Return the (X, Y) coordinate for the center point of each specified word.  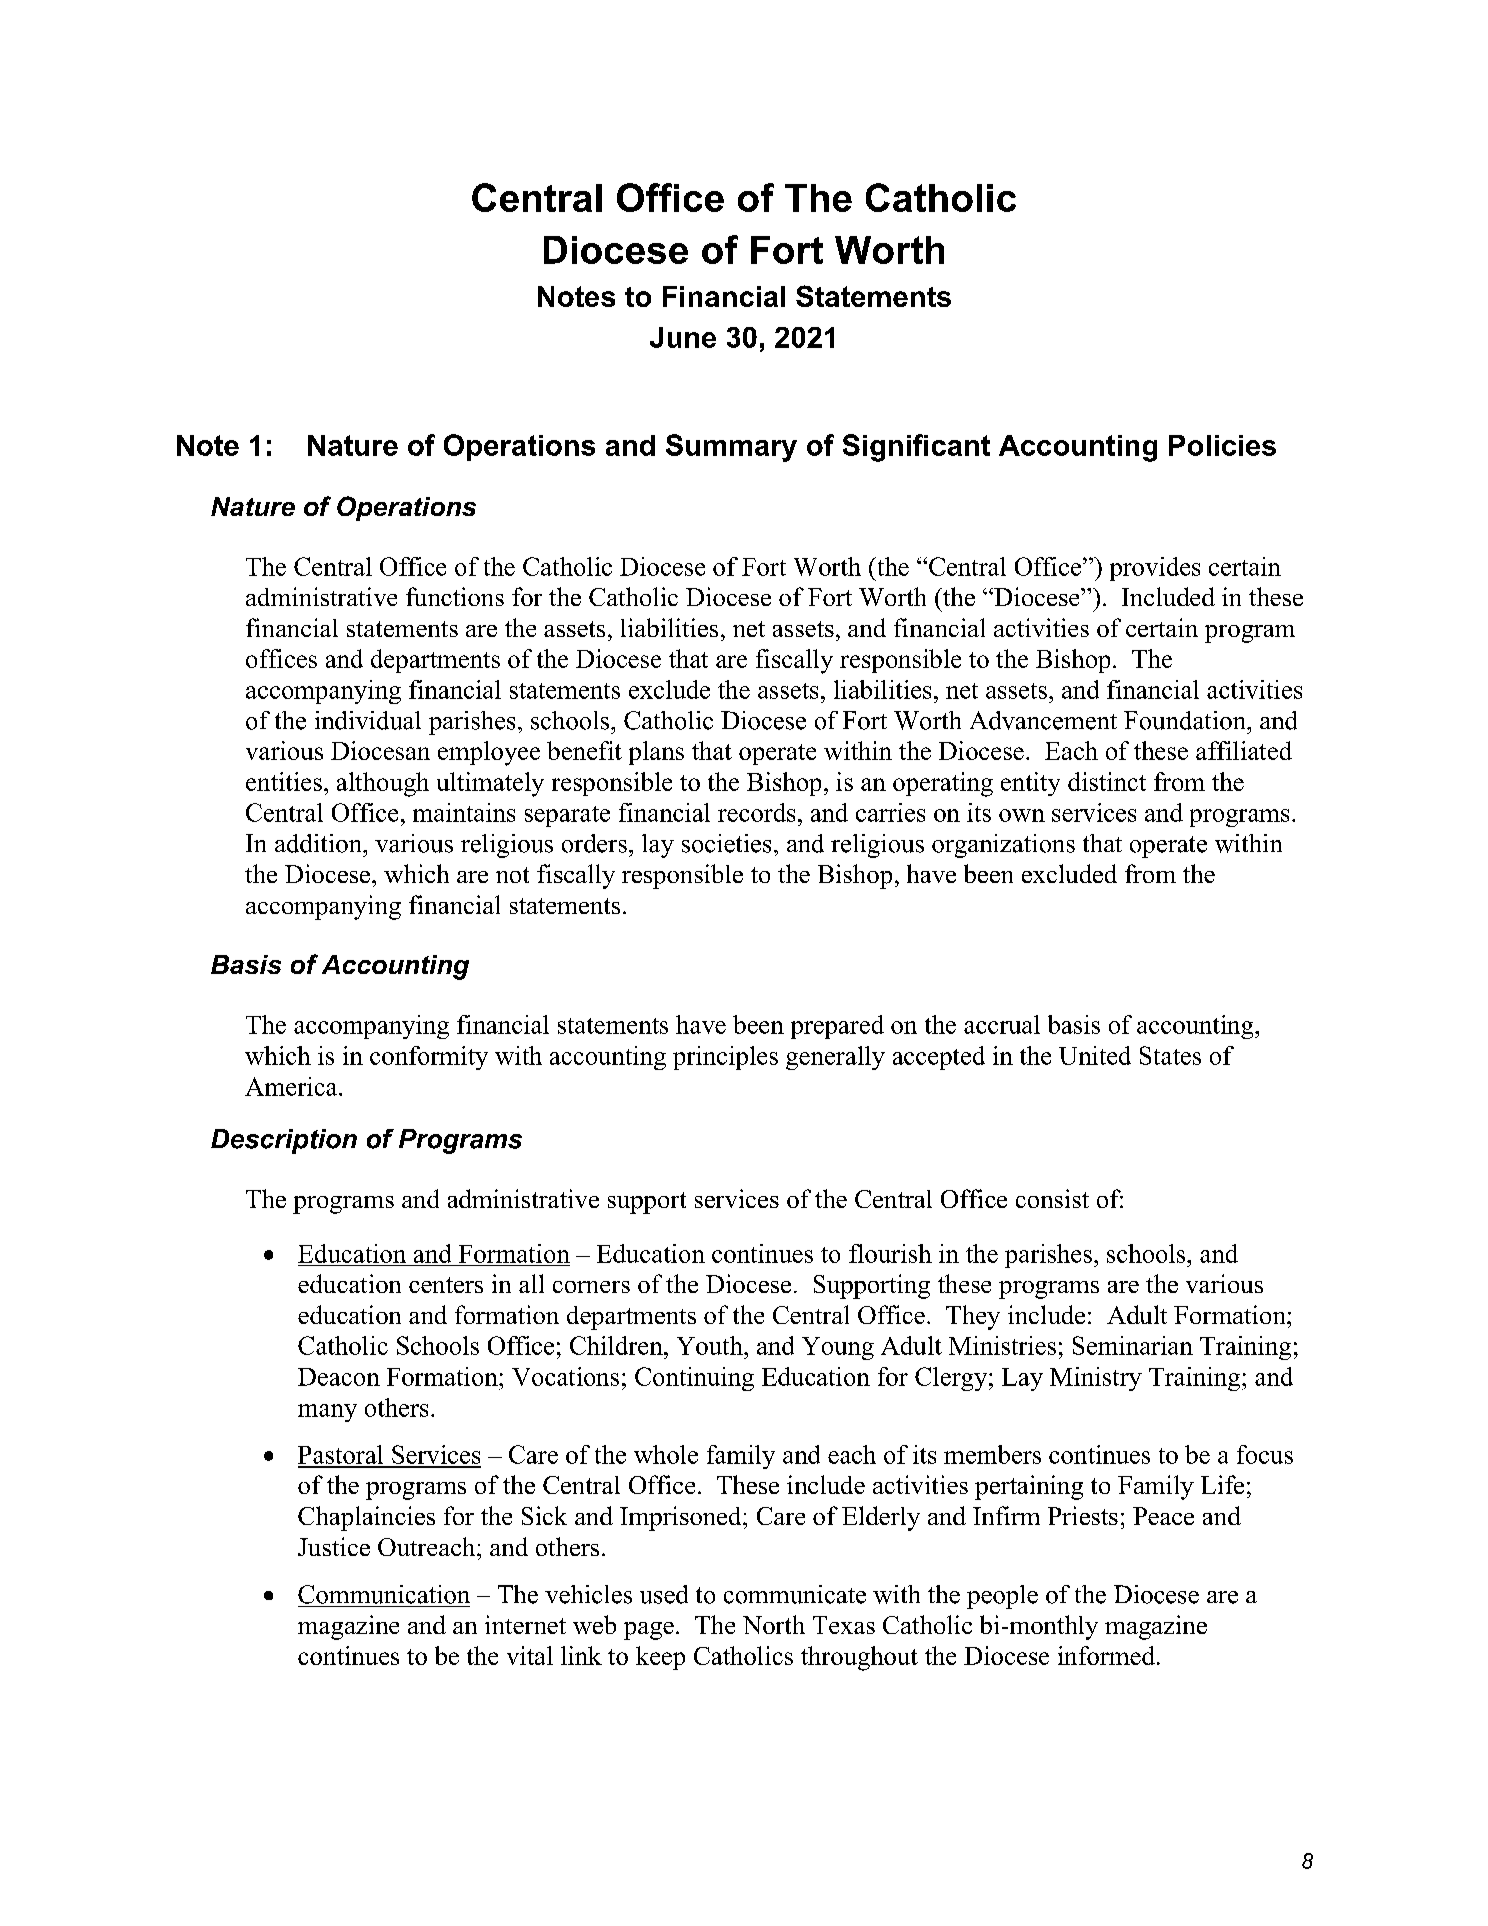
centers (446, 1285)
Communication (384, 1594)
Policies (1222, 445)
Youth (711, 1345)
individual (368, 720)
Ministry (1096, 1379)
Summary (731, 448)
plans (656, 753)
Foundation (1186, 720)
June (683, 337)
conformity (429, 1058)
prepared (837, 1027)
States (1170, 1055)
